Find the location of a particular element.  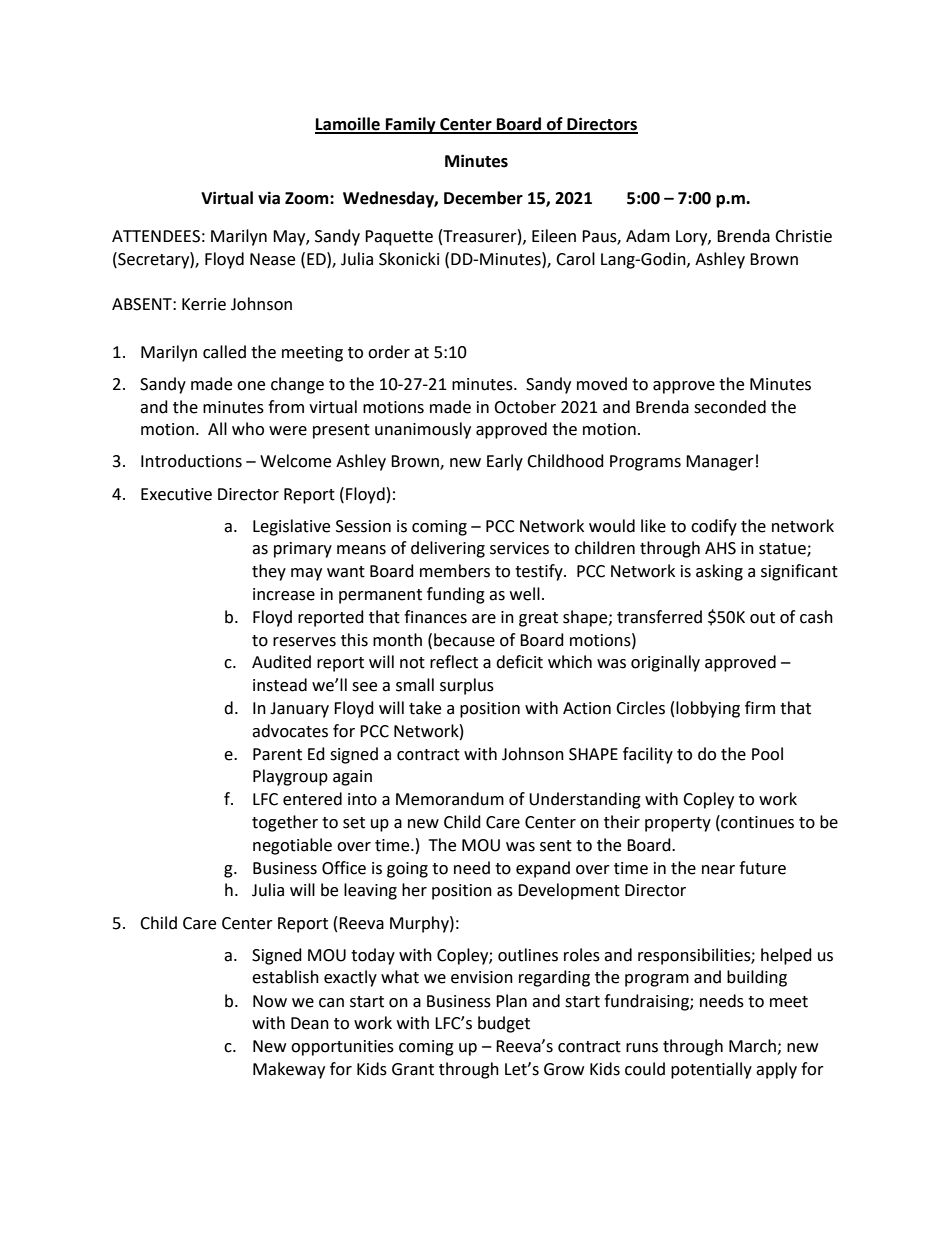

property is located at coordinates (678, 824).
